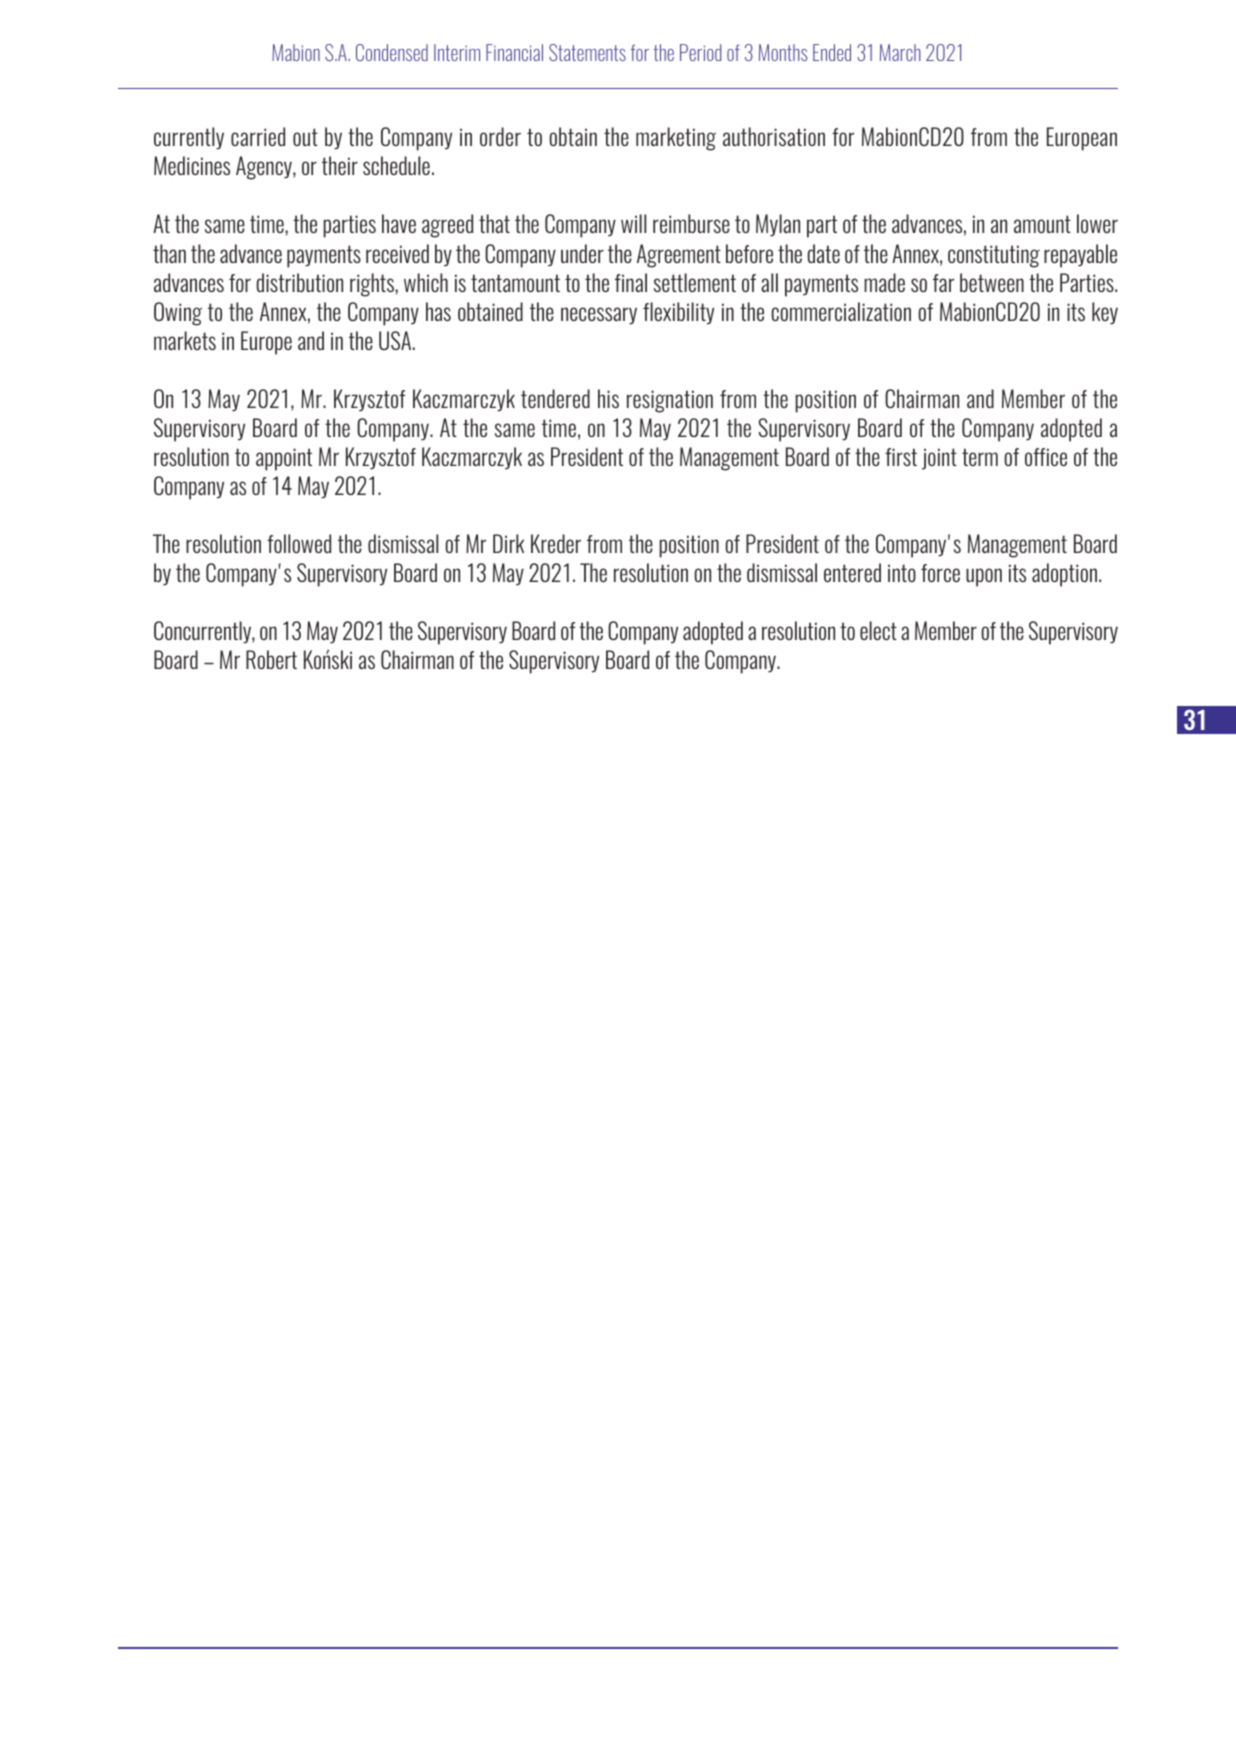 Image resolution: width=1236 pixels, height=1748 pixels. Describe the element at coordinates (994, 256) in the image. I see `constituting` at that location.
